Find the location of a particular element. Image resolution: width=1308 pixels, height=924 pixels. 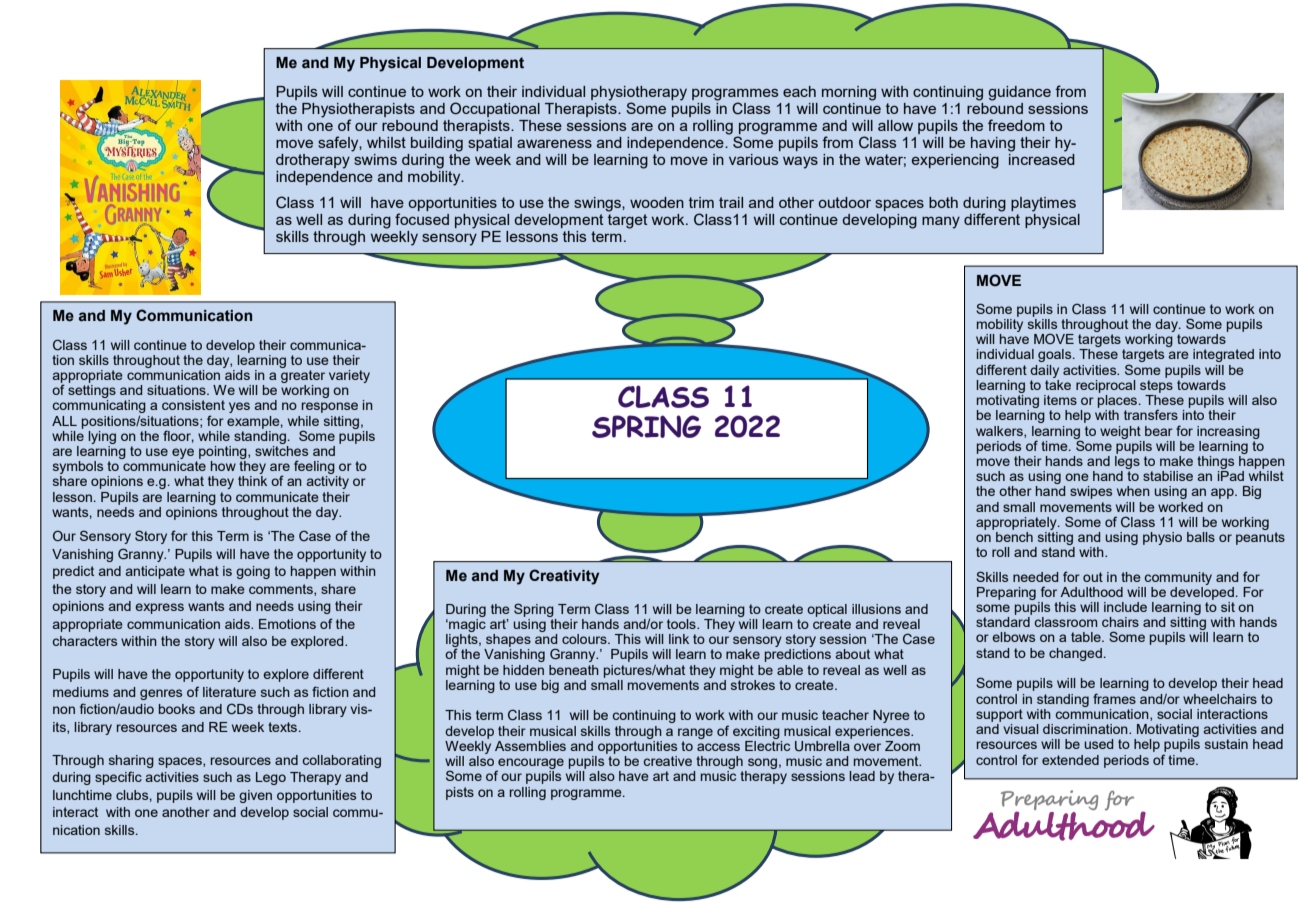

response is located at coordinates (330, 407).
